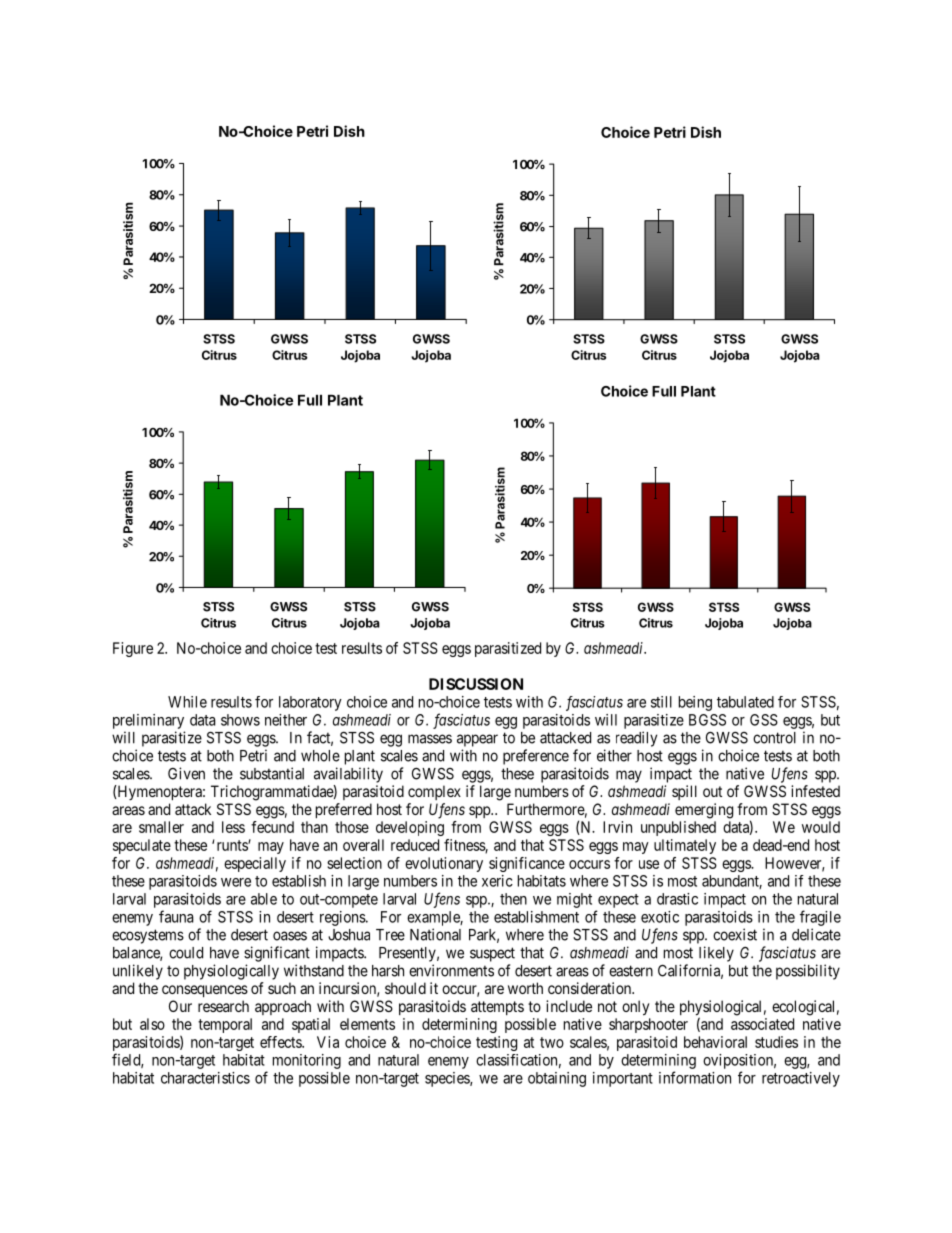 The image size is (952, 1233). I want to click on obtaining, so click(557, 1079).
